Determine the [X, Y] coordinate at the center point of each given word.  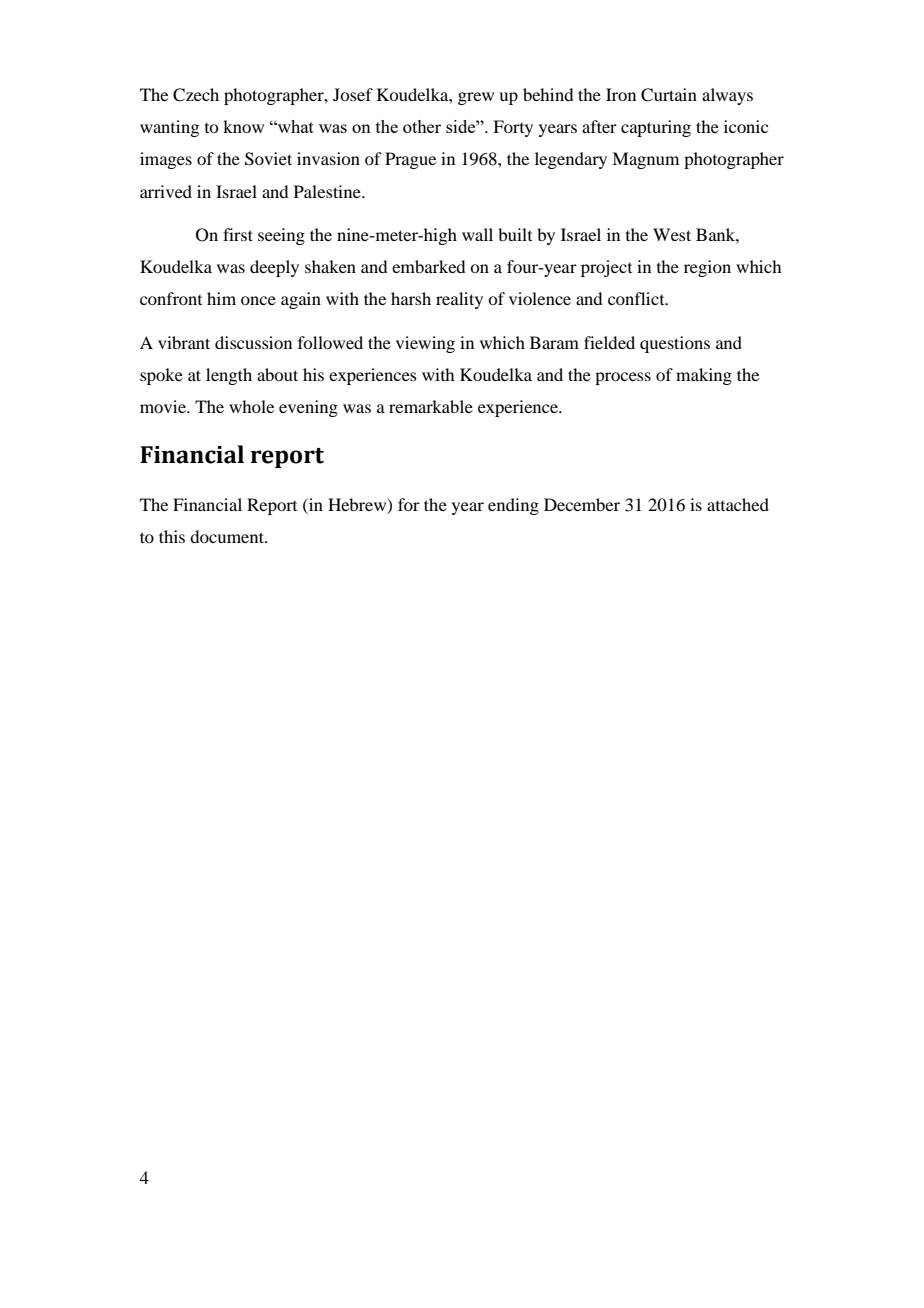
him [221, 298]
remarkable [431, 406]
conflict [637, 298]
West [672, 234]
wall [477, 234]
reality [459, 300]
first [238, 234]
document [228, 536]
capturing [656, 128]
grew [476, 98]
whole [251, 406]
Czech [196, 95]
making [704, 376]
